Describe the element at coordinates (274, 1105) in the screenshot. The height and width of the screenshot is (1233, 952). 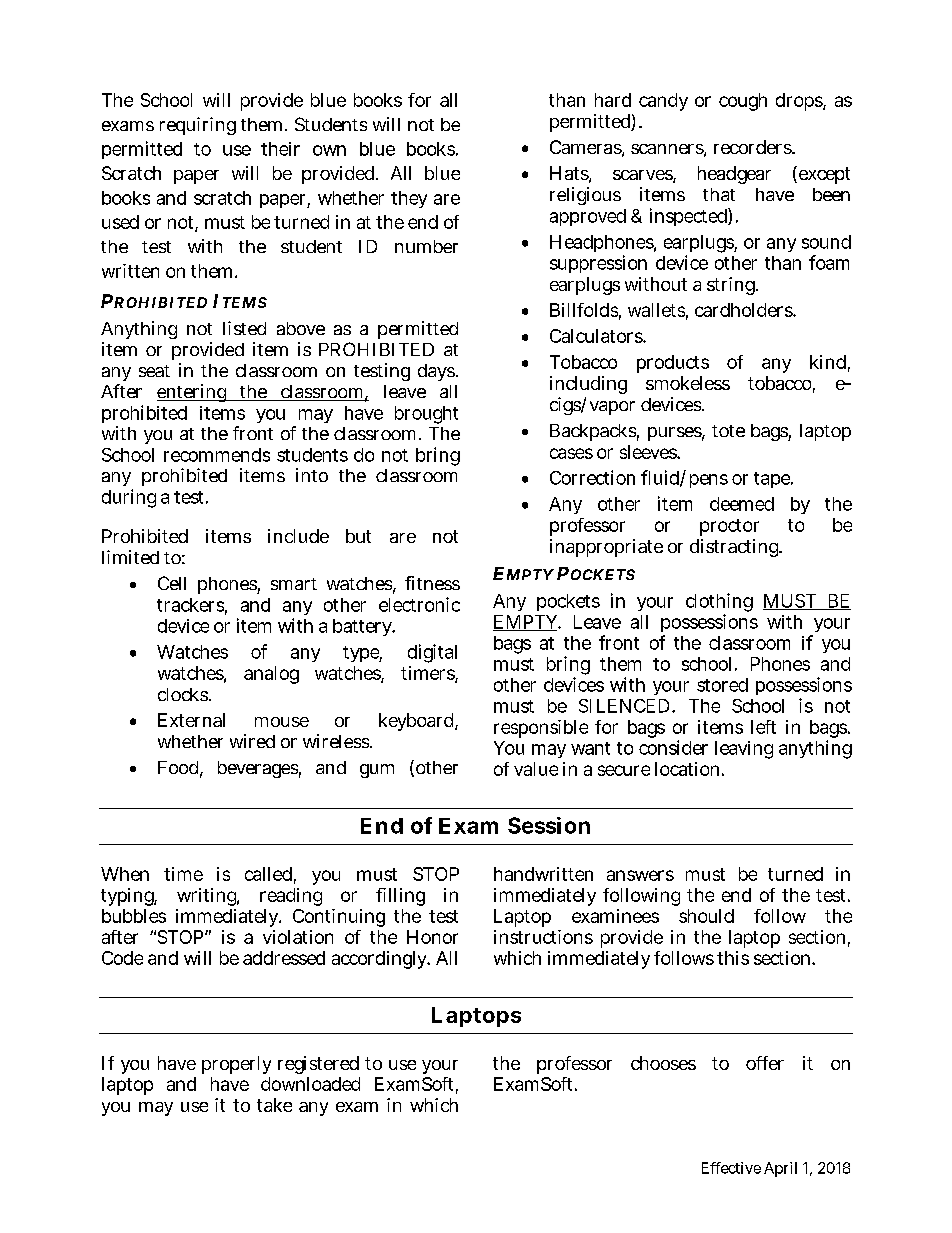
I see `take` at that location.
